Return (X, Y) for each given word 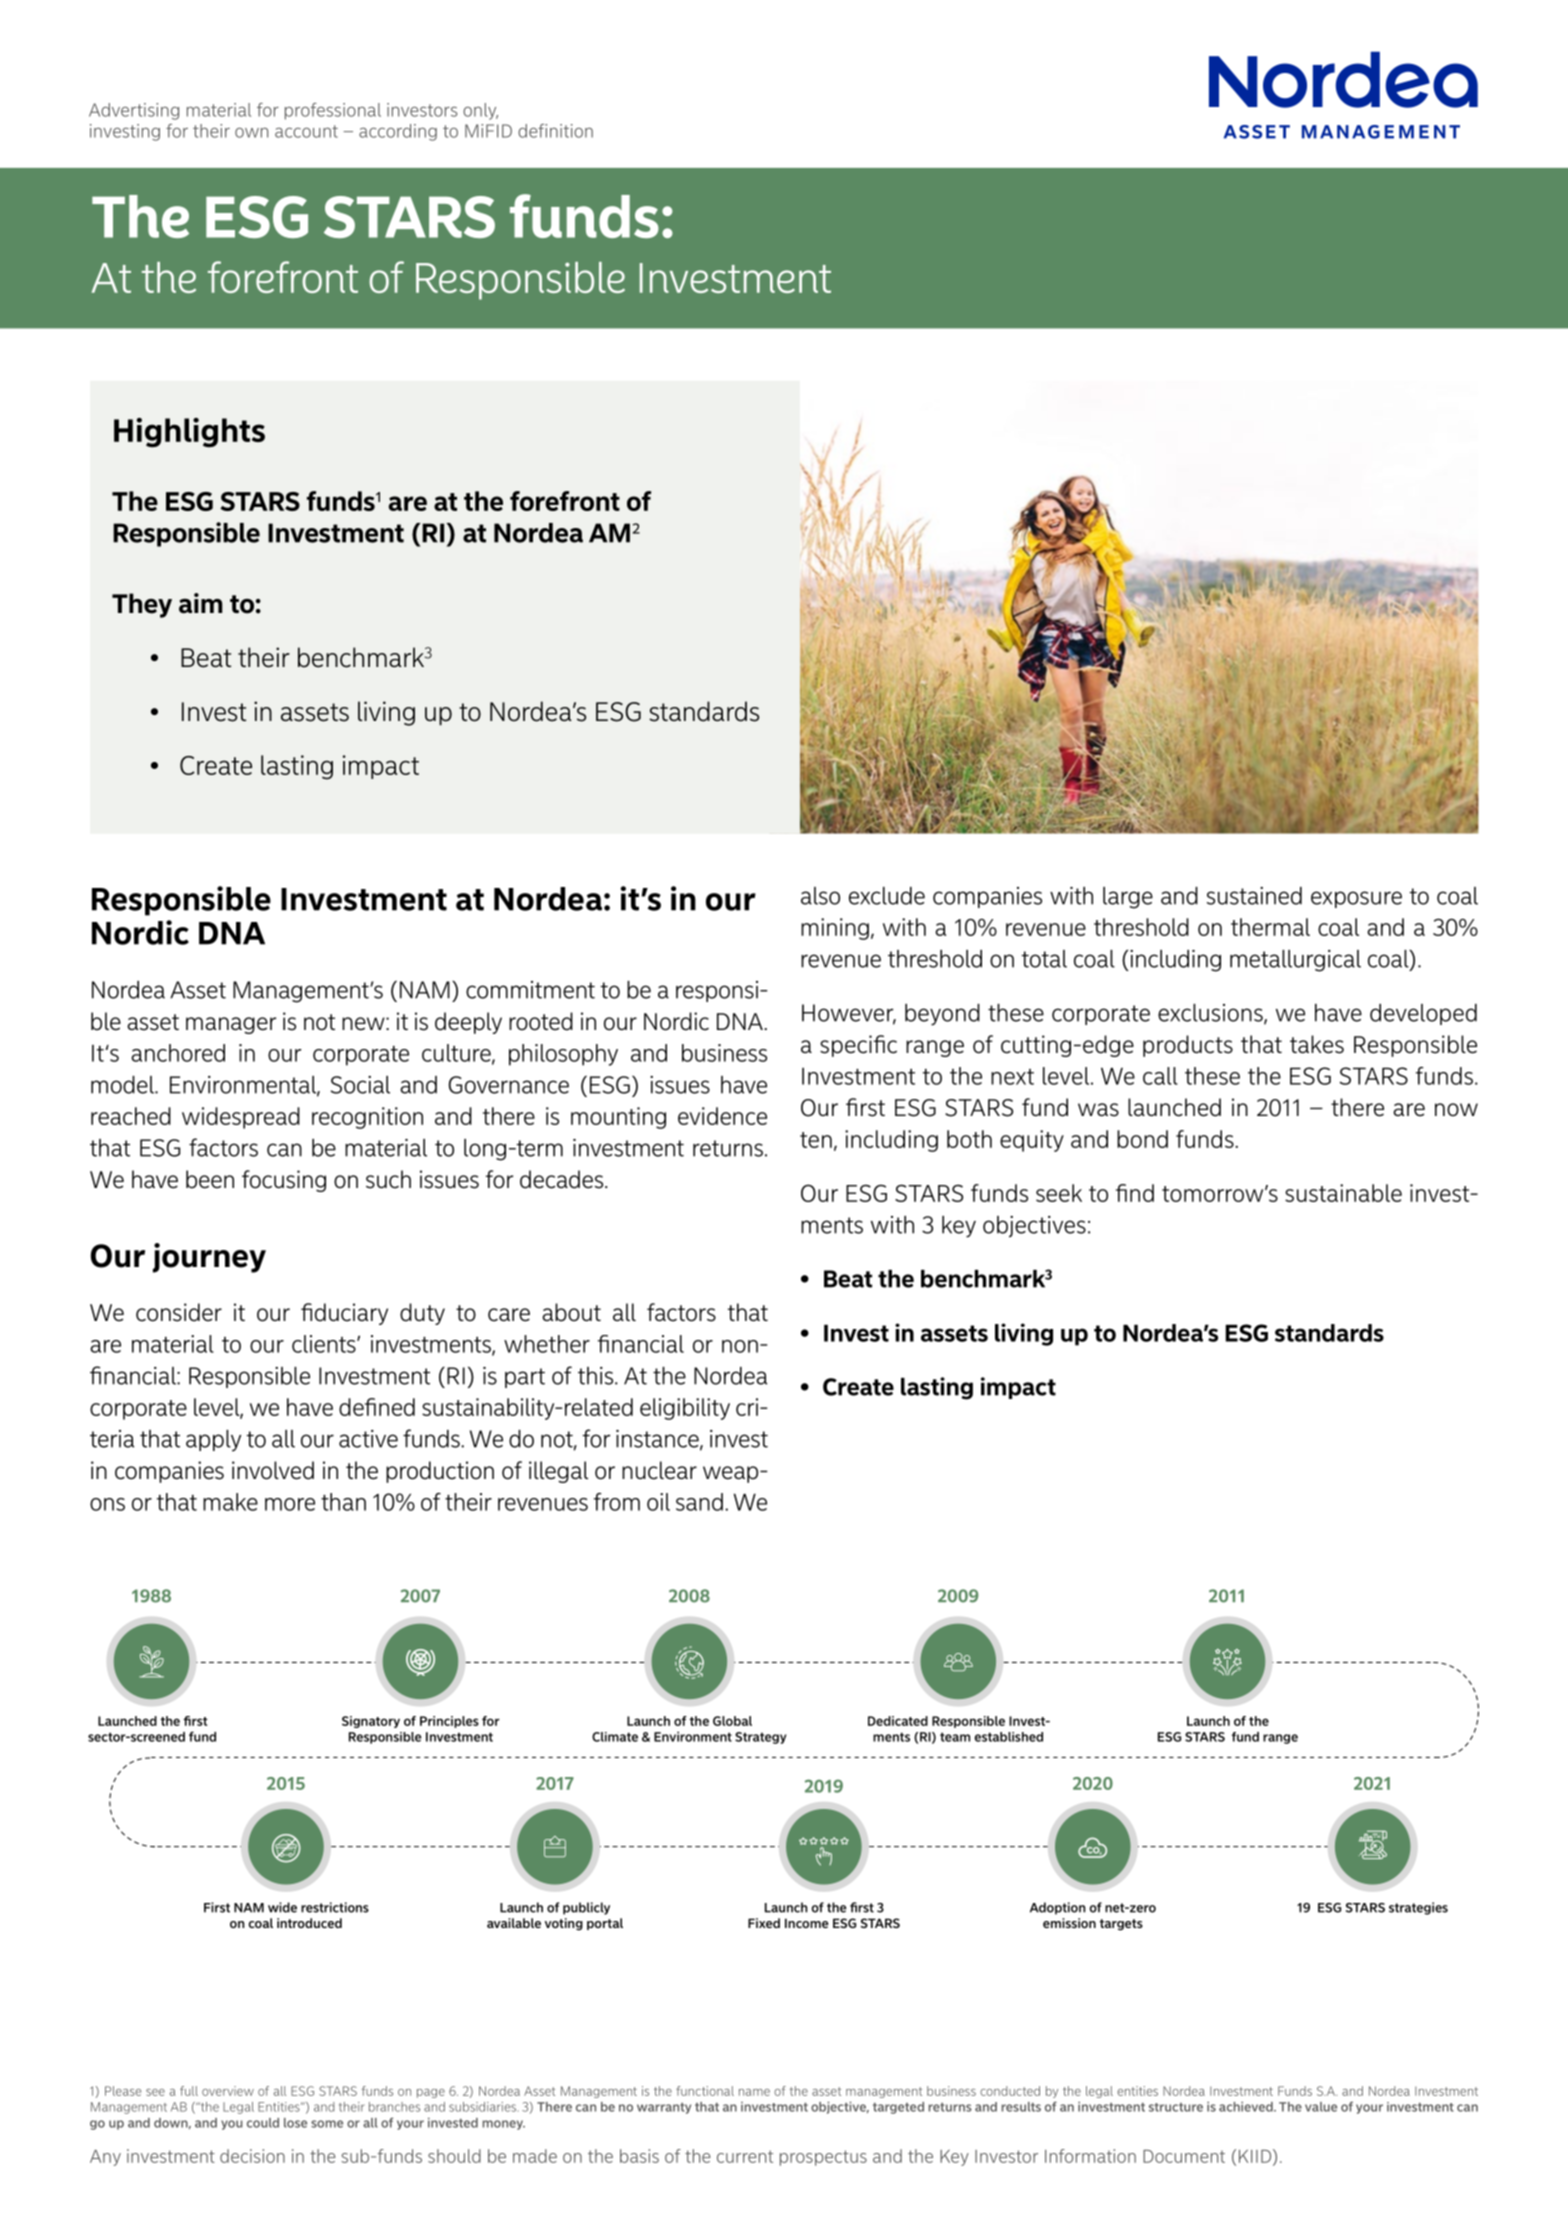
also (820, 896)
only (480, 111)
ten (816, 1140)
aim (200, 603)
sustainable (1343, 1193)
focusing (284, 1181)
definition (555, 131)
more (290, 1504)
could (263, 2123)
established (1009, 1737)
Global (732, 1721)
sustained (1254, 896)
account (306, 131)
